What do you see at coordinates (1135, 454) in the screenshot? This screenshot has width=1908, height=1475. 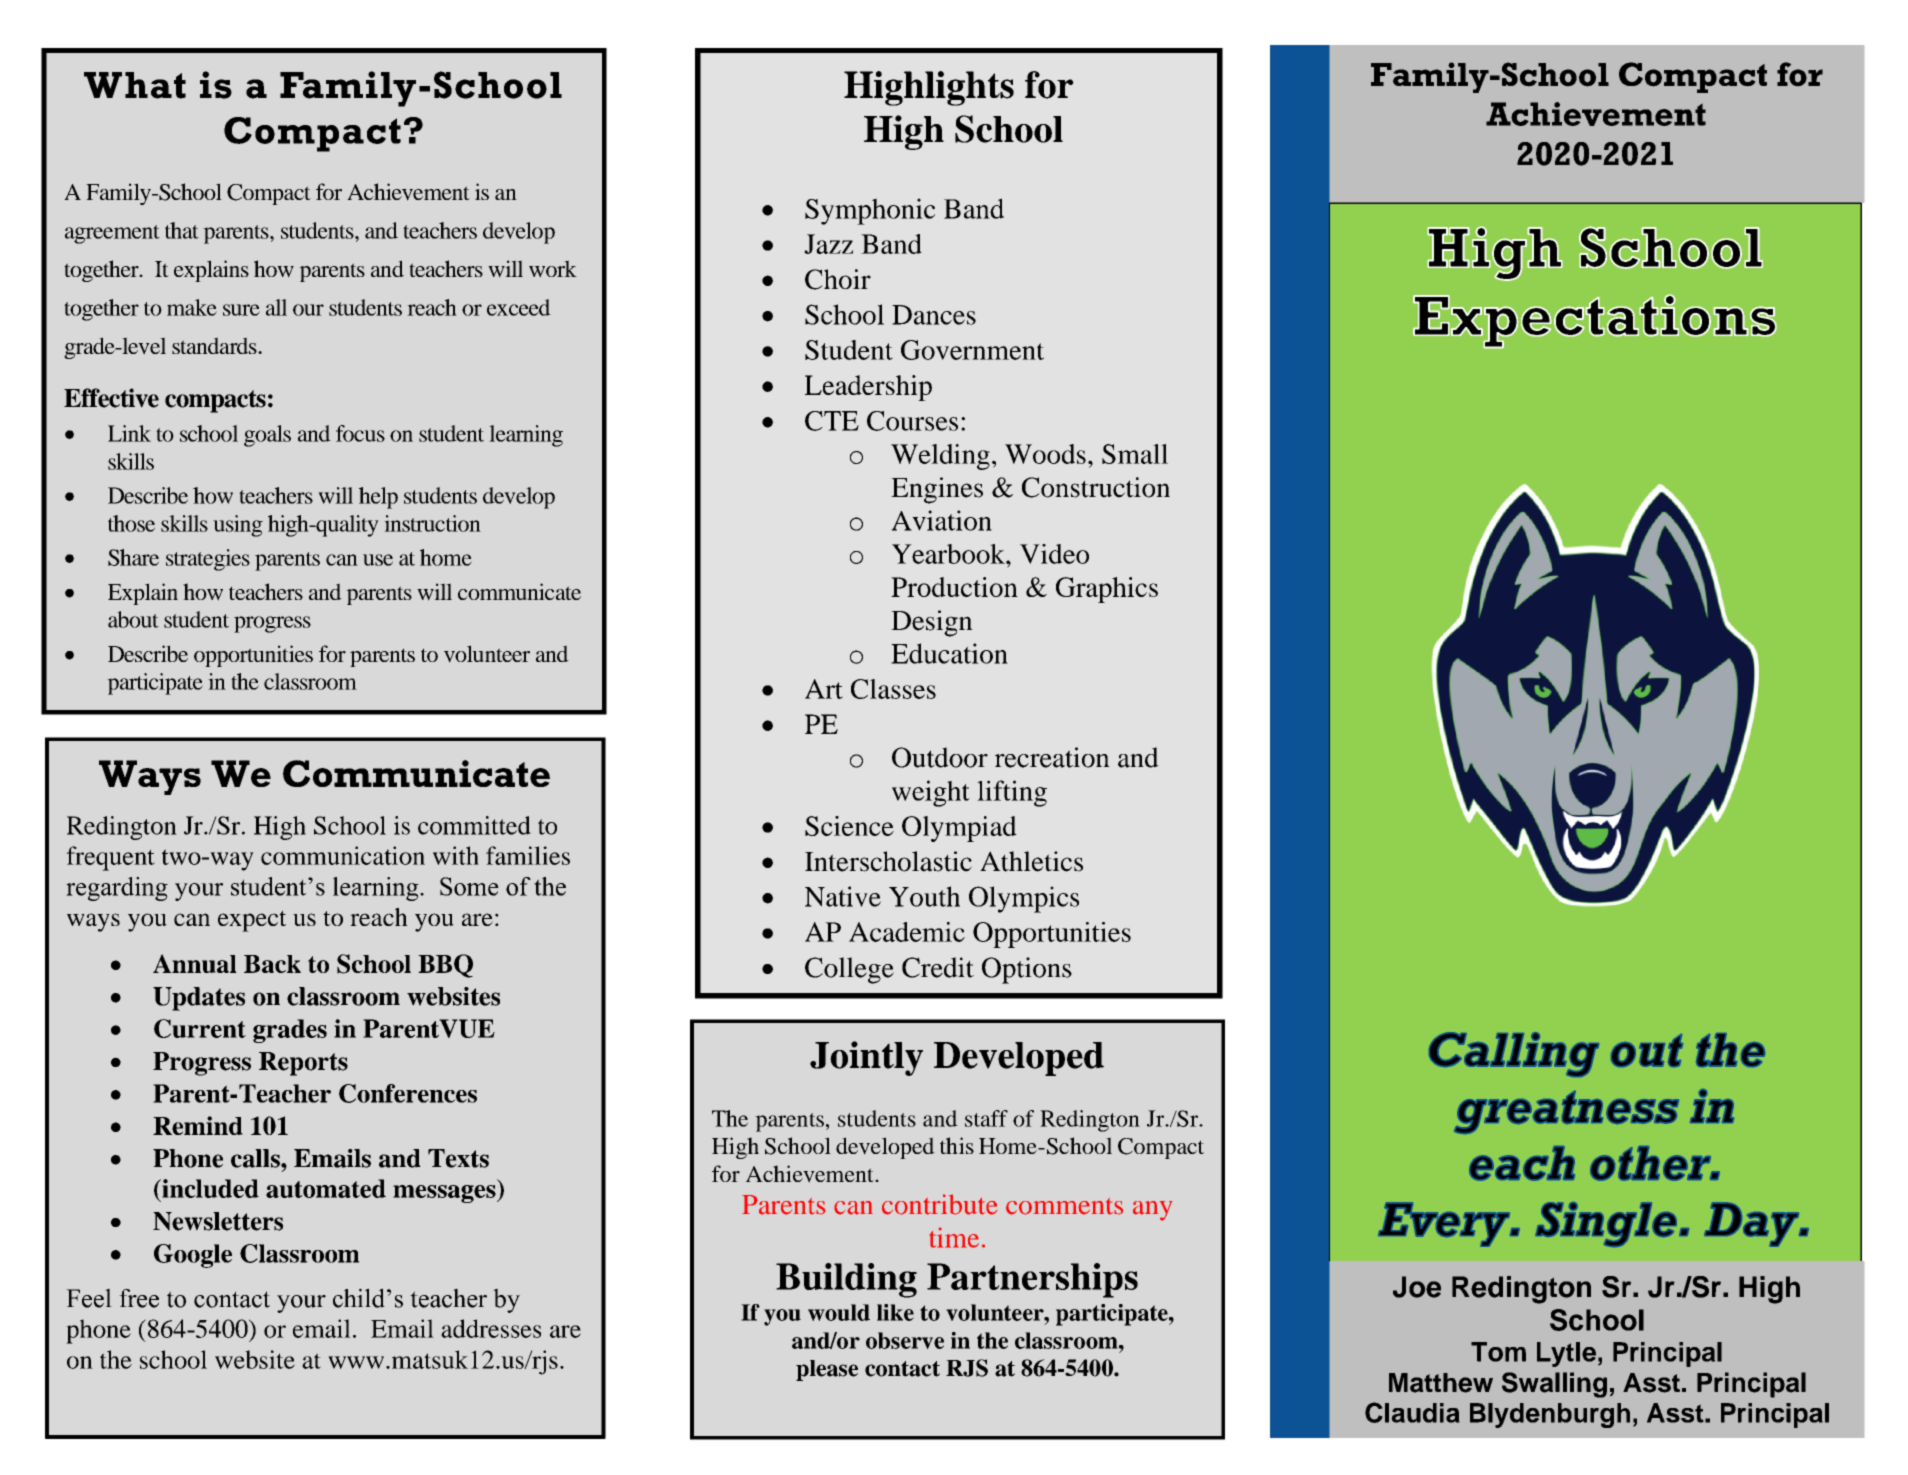 I see `Small` at bounding box center [1135, 454].
